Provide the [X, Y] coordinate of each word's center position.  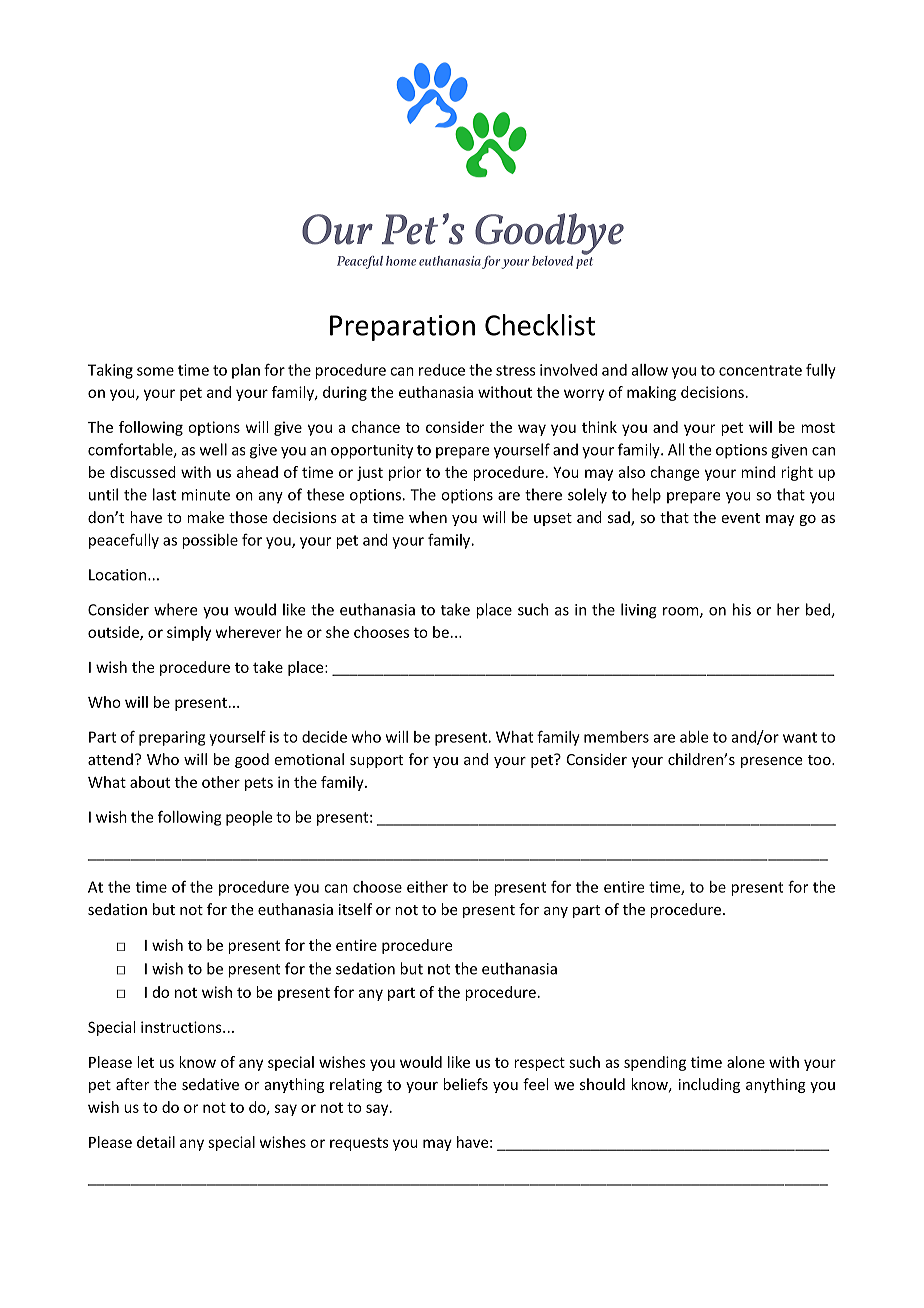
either [427, 887]
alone [746, 1062]
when [428, 517]
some [155, 371]
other [221, 782]
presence [772, 762]
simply [189, 633]
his [742, 609]
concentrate [760, 370]
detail [156, 1142]
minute [206, 495]
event [740, 518]
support [376, 761]
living [639, 611]
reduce [442, 370]
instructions [182, 1027]
